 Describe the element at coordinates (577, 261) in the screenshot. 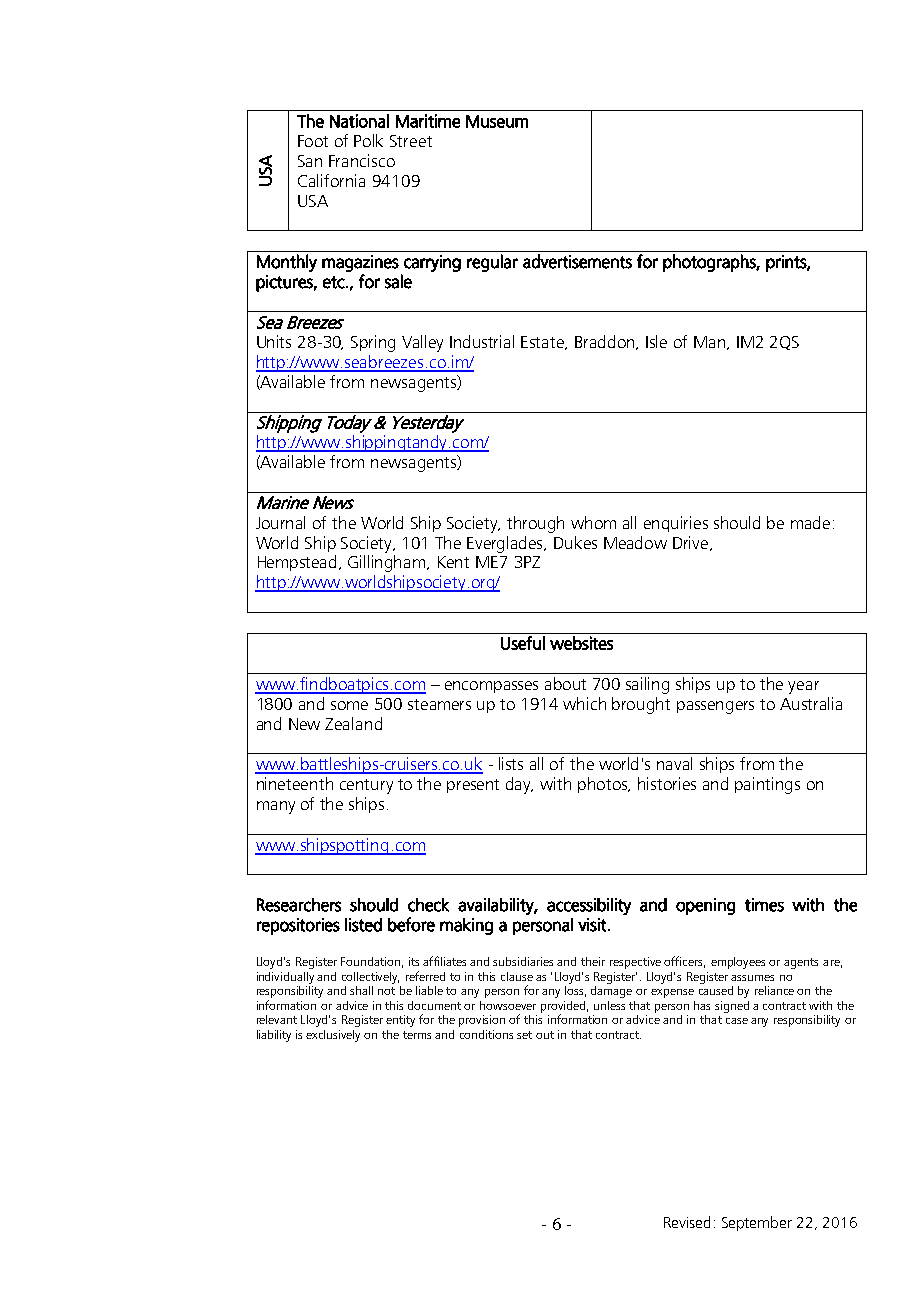

I see `advertisements` at that location.
